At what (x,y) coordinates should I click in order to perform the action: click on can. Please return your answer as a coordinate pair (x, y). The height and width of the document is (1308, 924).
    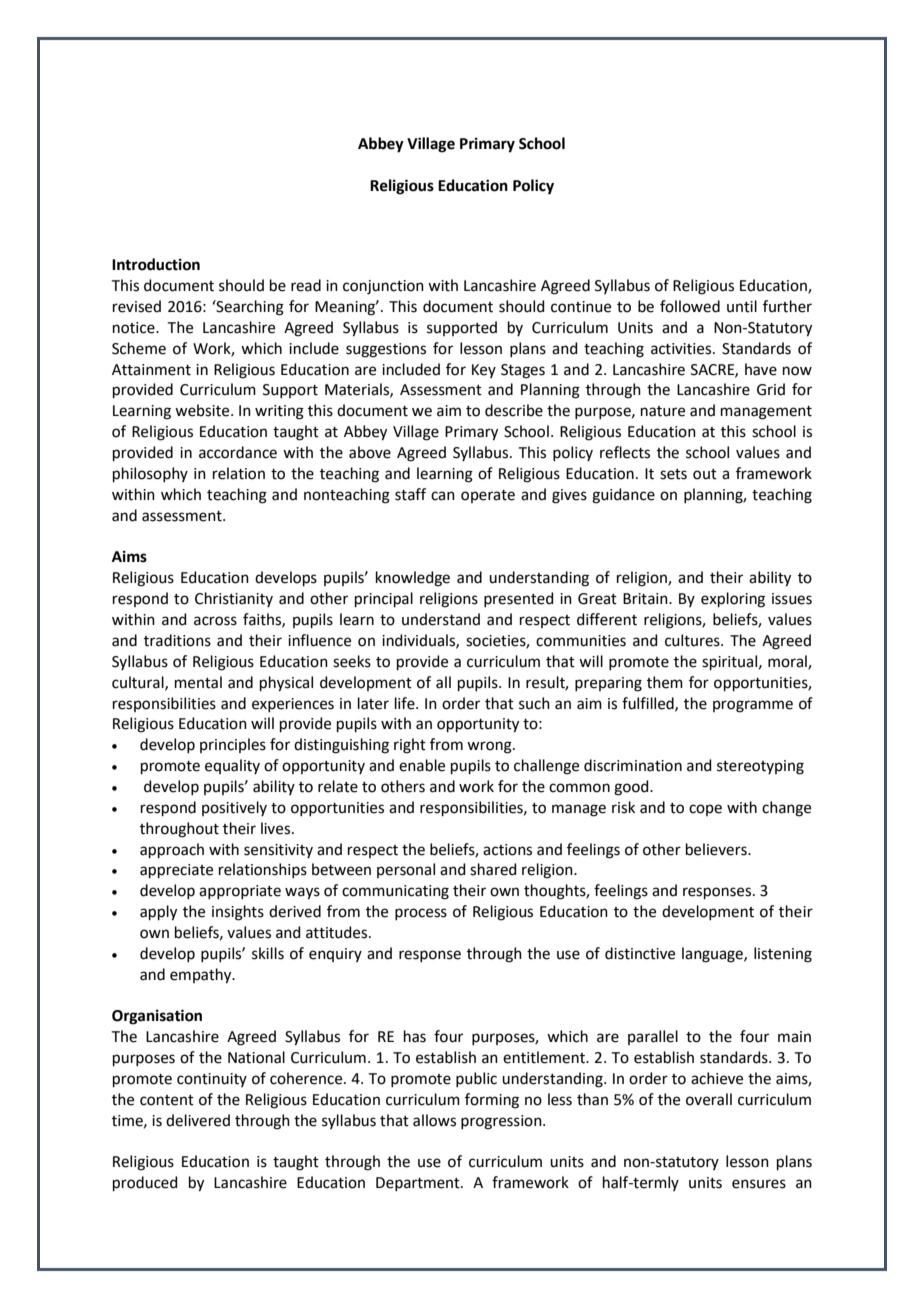
    Looking at the image, I should click on (443, 496).
